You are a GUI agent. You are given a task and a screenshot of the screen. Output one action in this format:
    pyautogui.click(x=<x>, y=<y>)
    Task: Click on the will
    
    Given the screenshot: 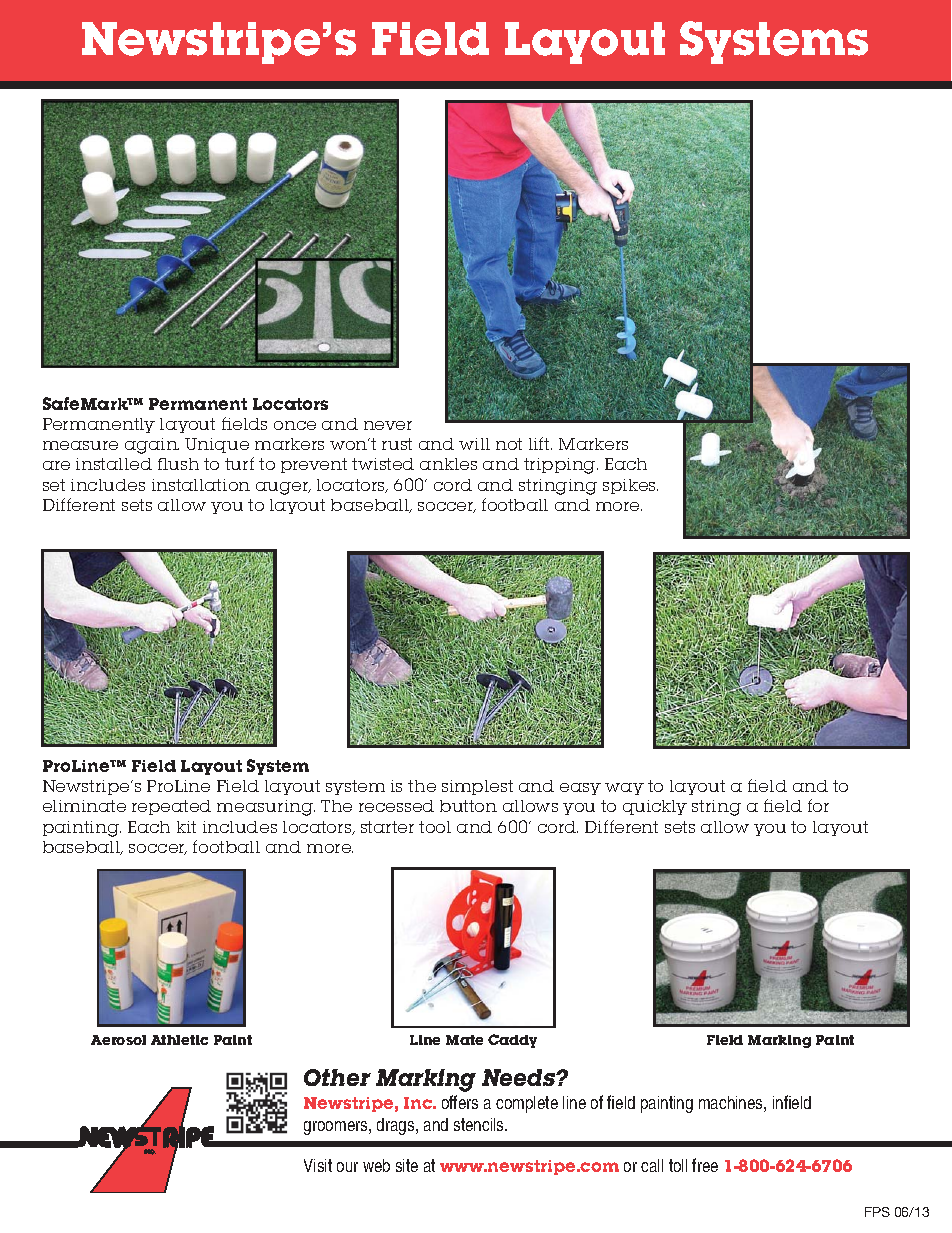 What is the action you would take?
    pyautogui.click(x=474, y=444)
